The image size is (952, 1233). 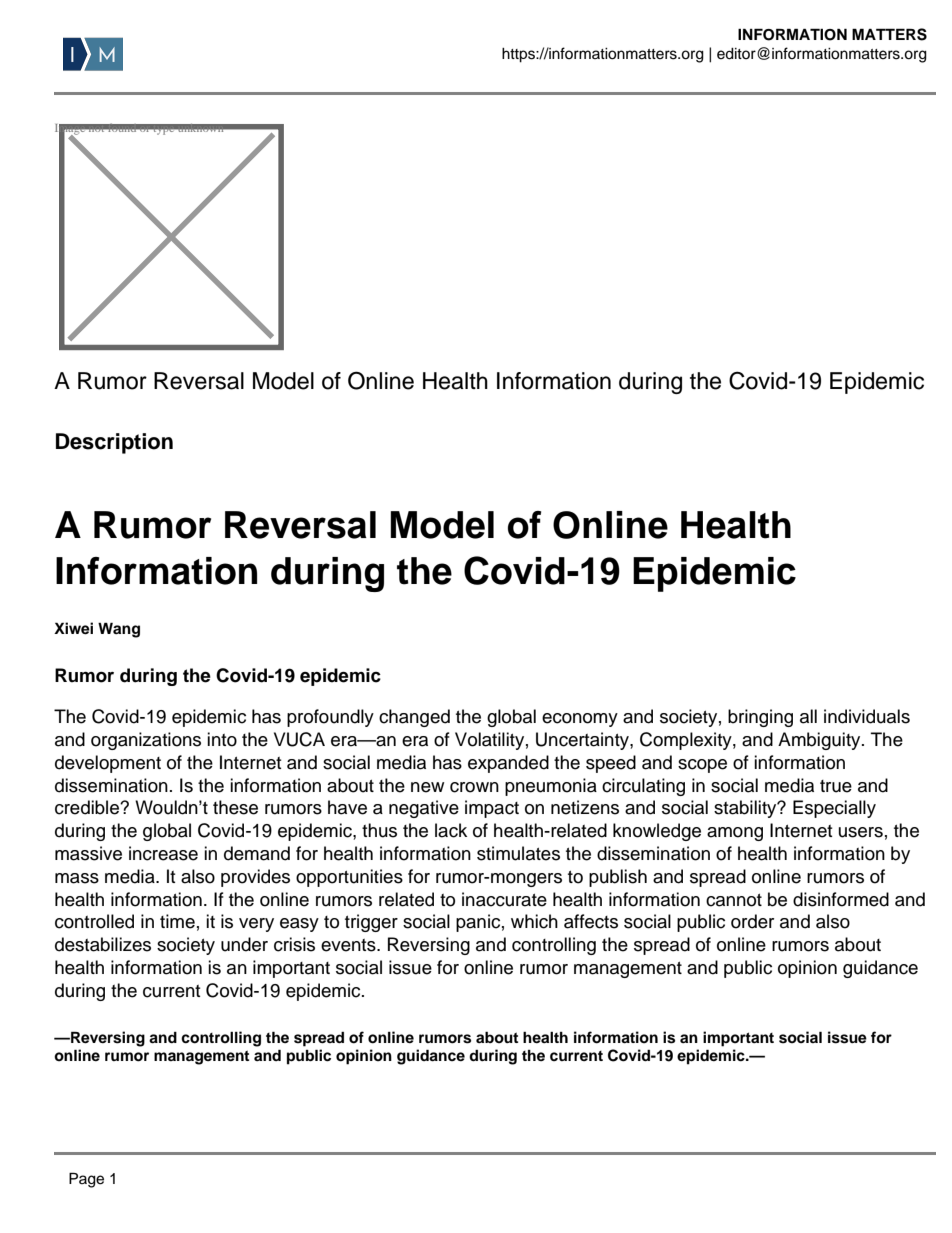 What do you see at coordinates (119, 630) in the image?
I see `Wang` at bounding box center [119, 630].
